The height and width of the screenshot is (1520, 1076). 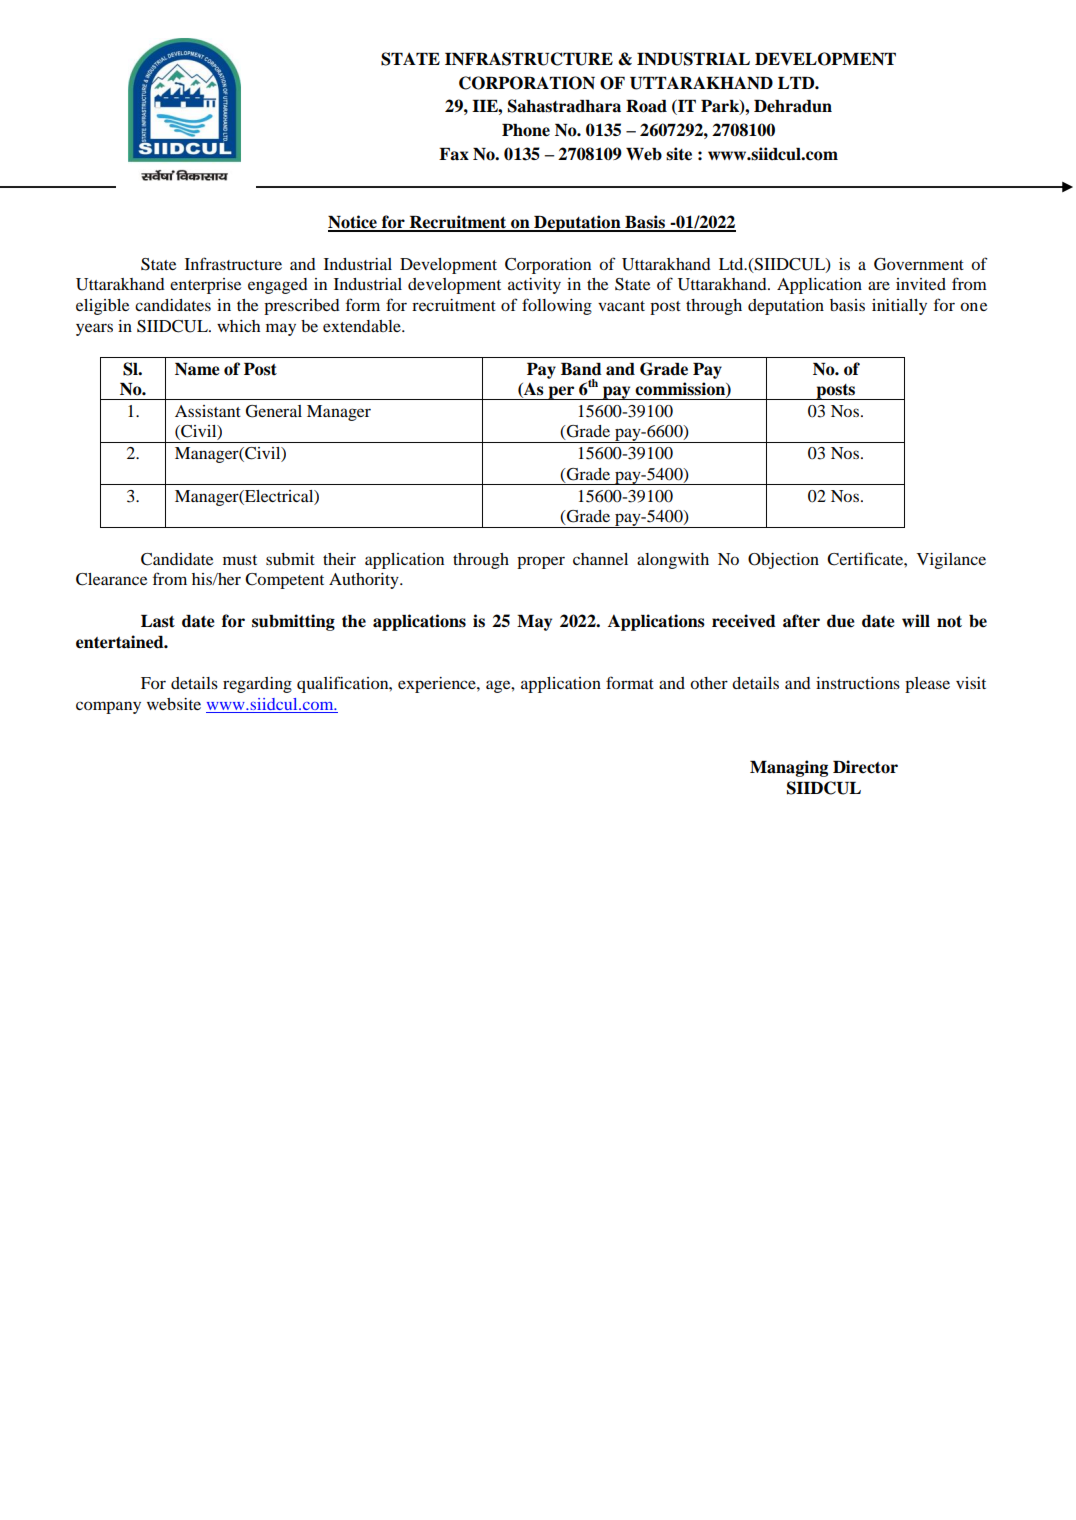 What do you see at coordinates (108, 707) in the screenshot?
I see `company` at bounding box center [108, 707].
